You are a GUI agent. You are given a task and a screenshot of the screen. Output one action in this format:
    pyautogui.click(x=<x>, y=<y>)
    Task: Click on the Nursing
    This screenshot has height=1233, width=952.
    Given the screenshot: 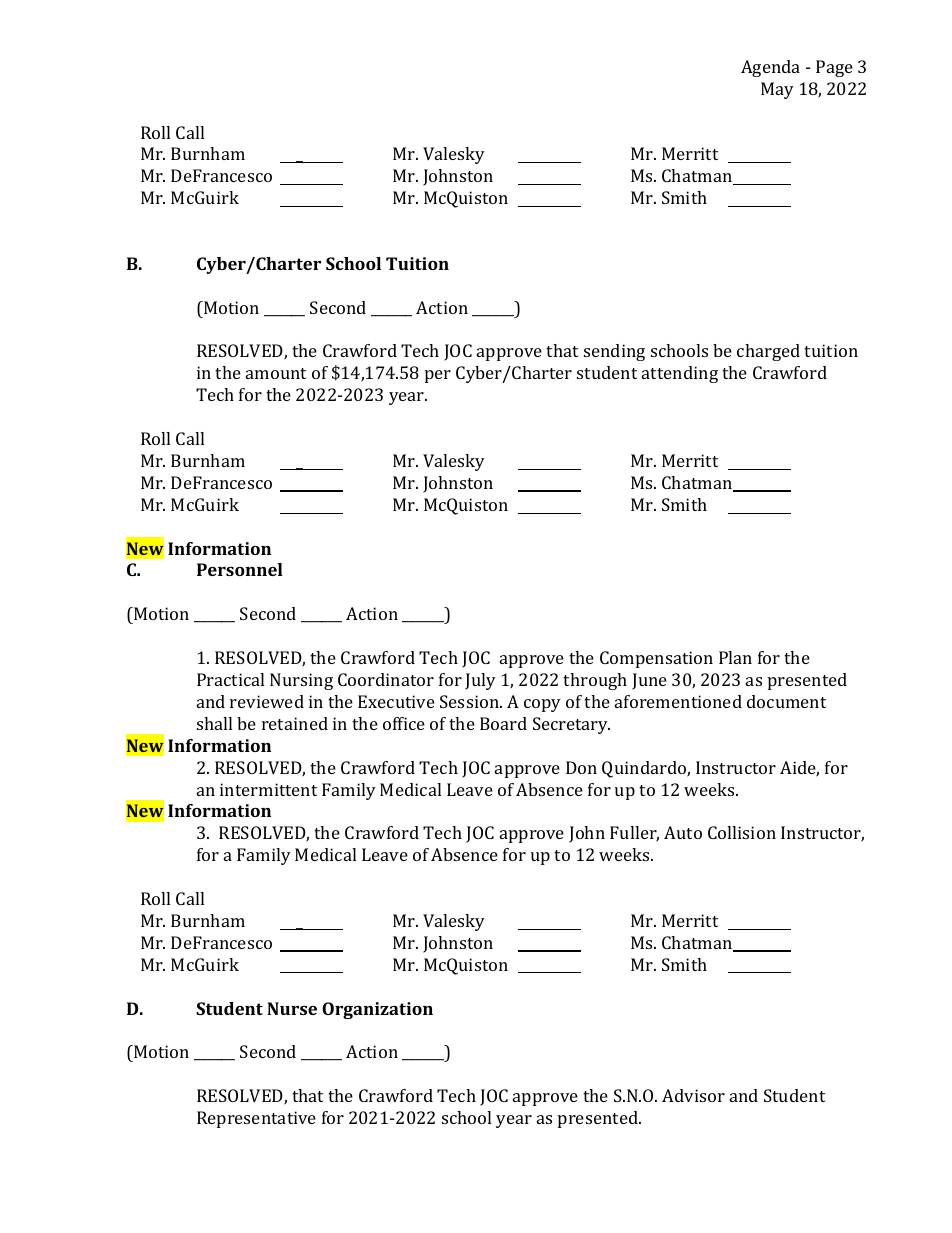 What is the action you would take?
    pyautogui.click(x=301, y=681)
